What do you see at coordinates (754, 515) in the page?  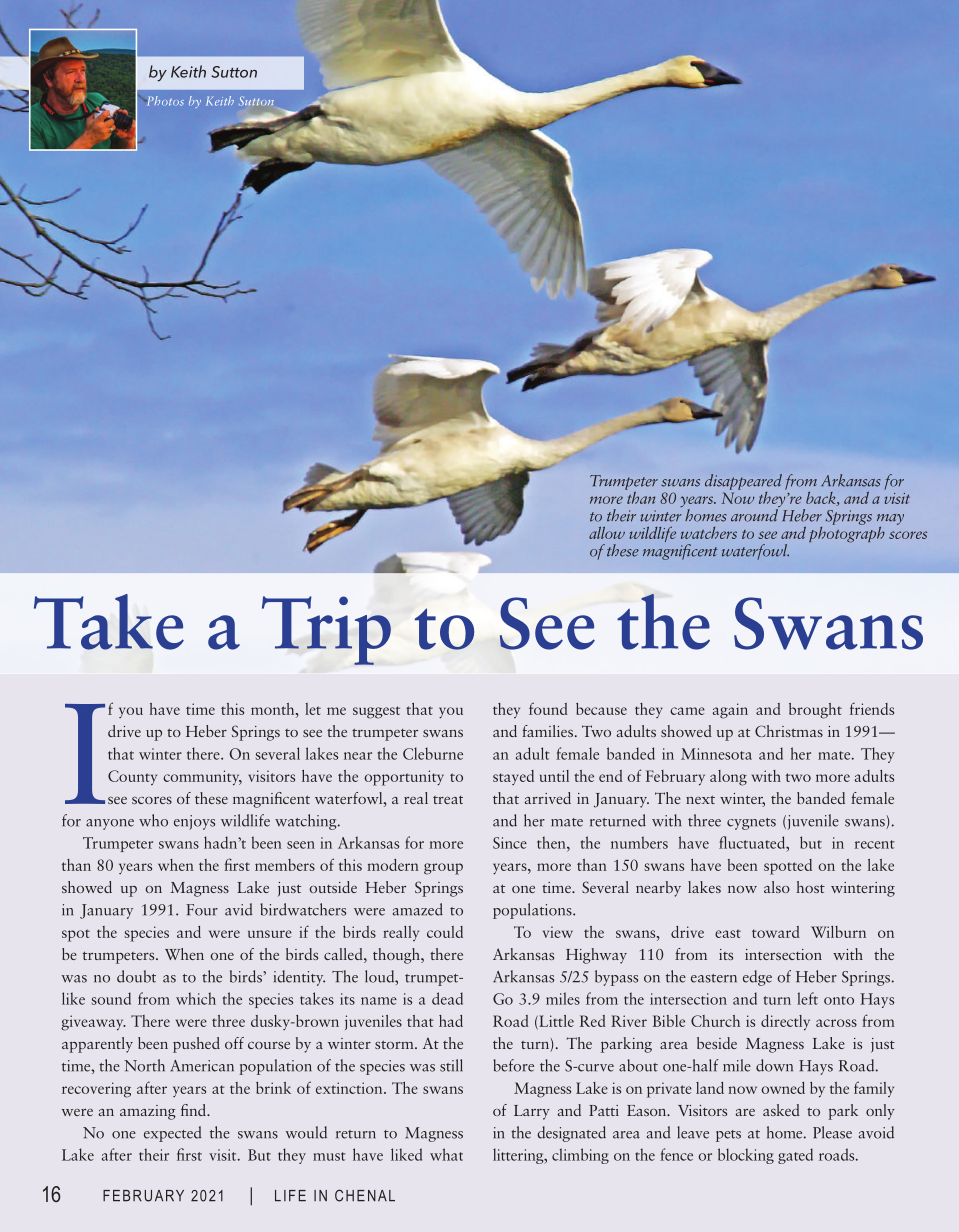 I see `around` at bounding box center [754, 515].
